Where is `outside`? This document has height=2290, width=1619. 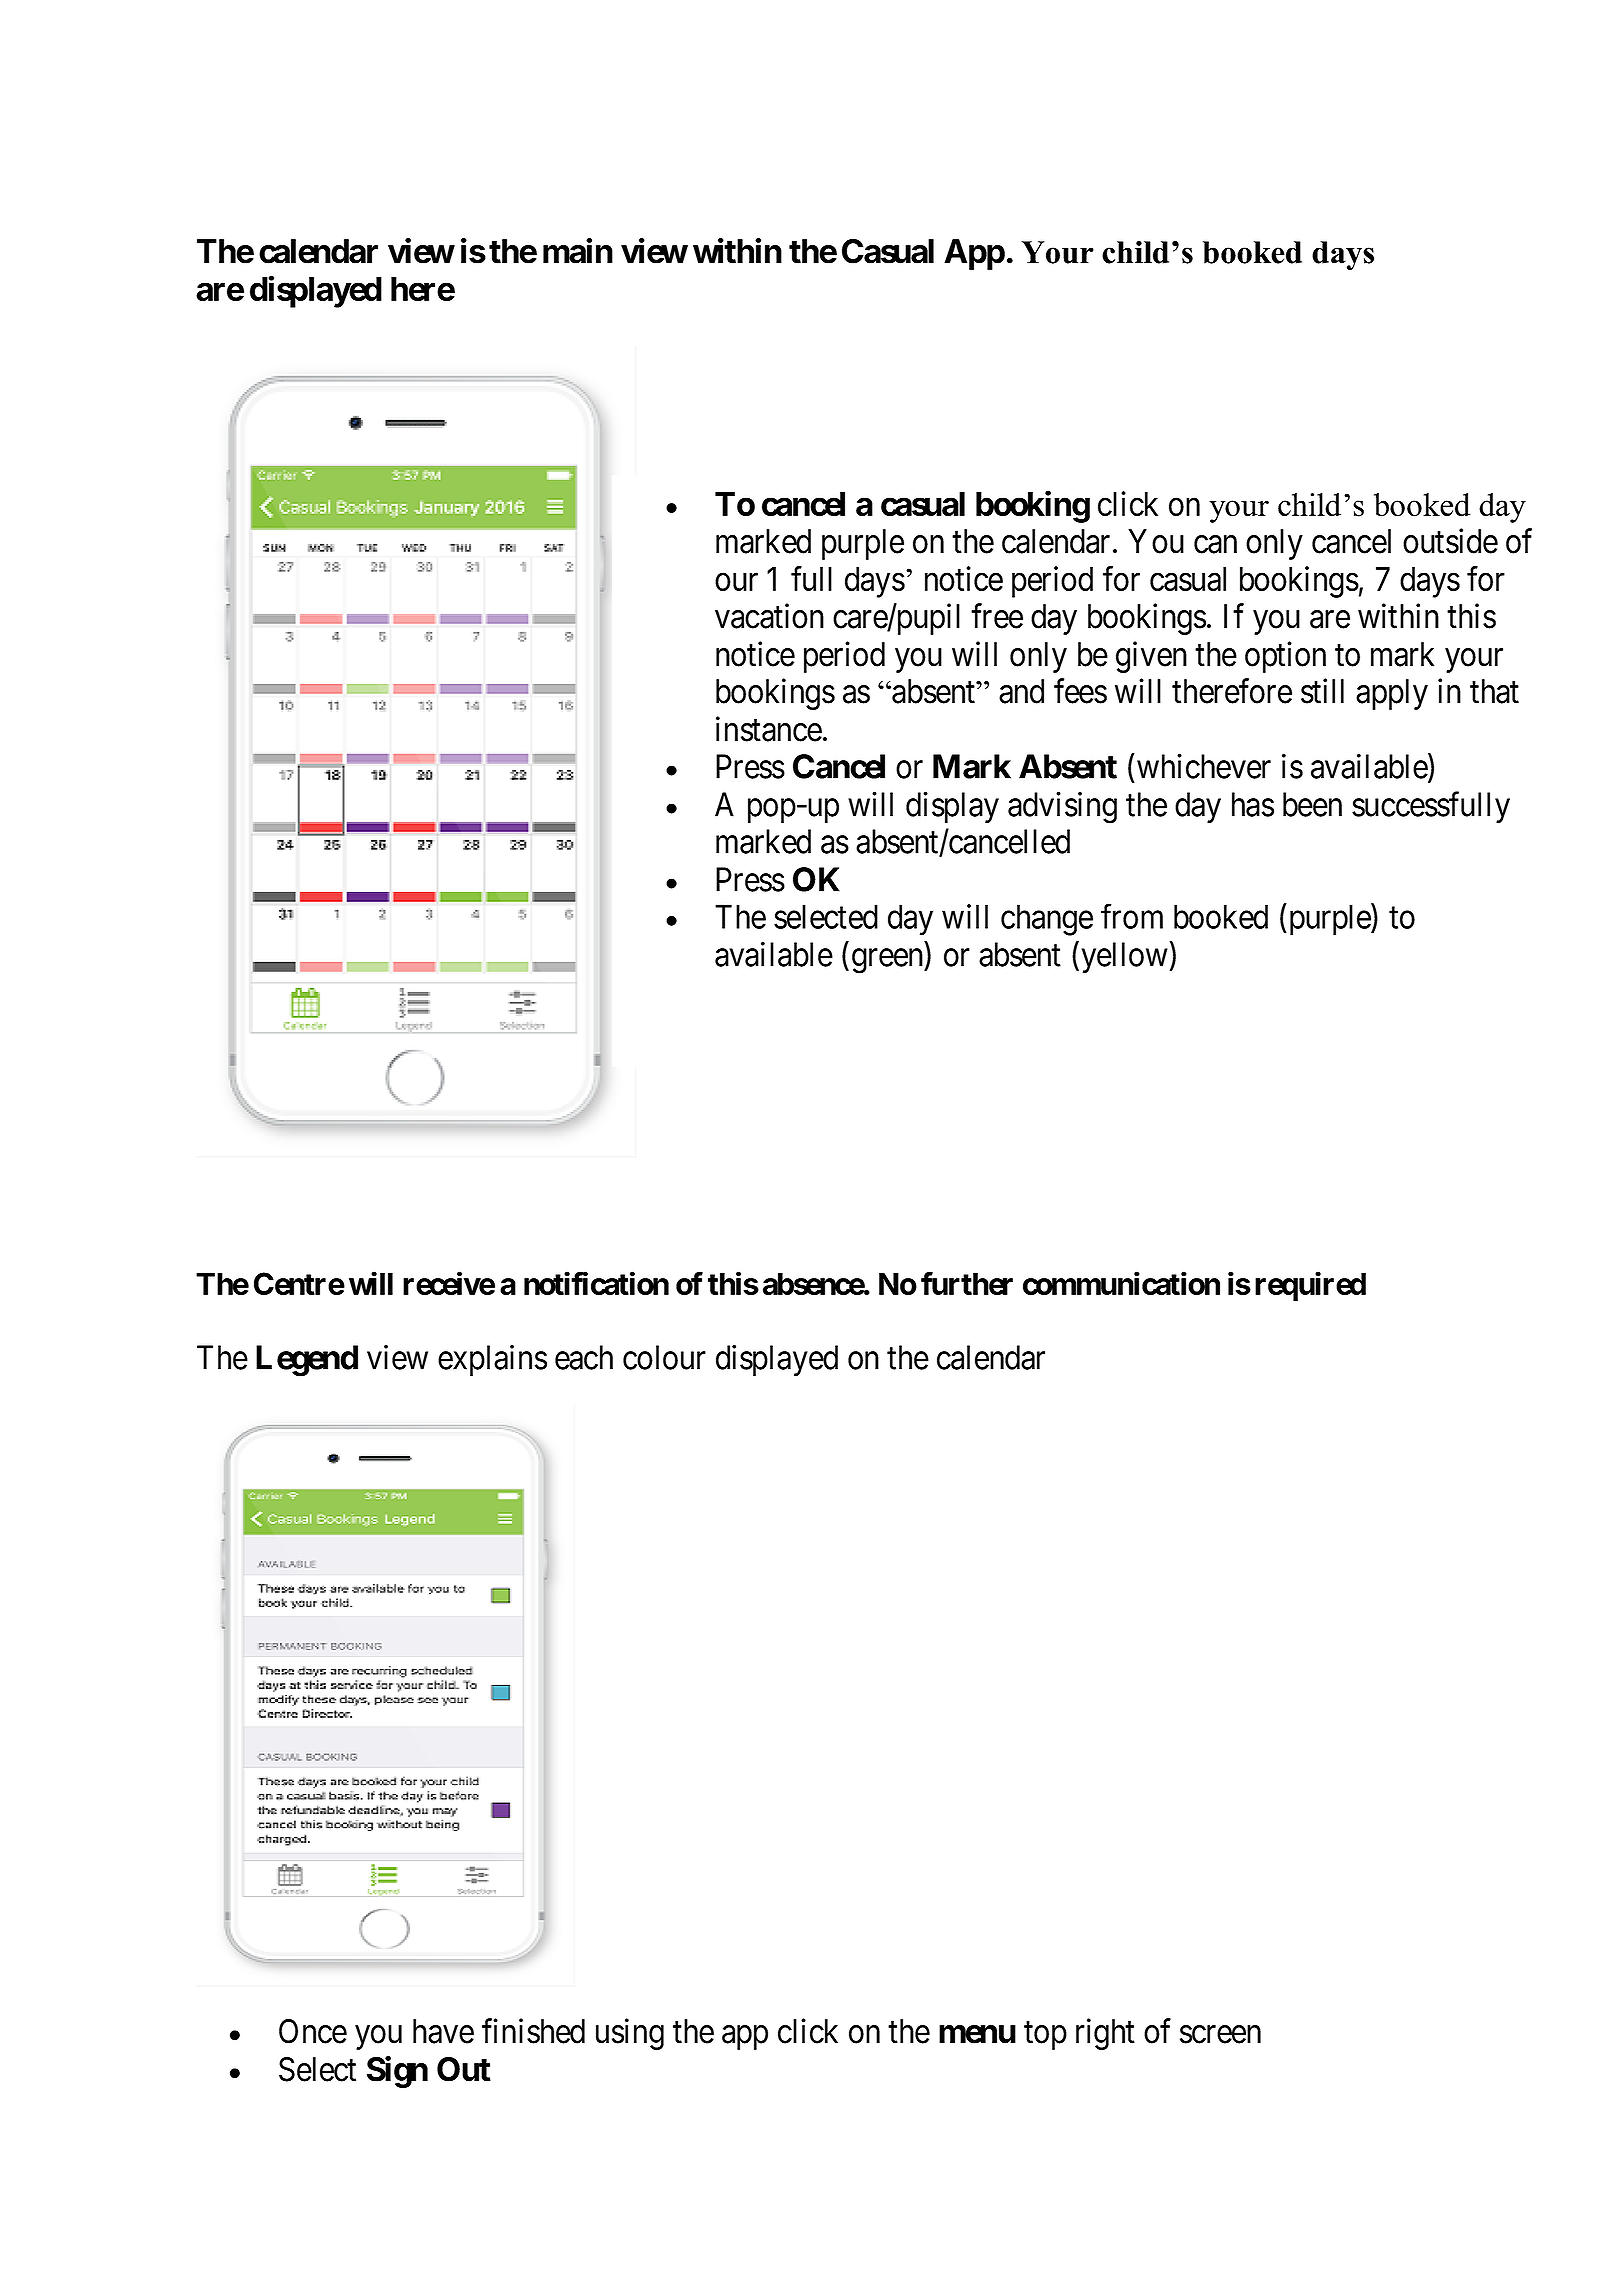
outside is located at coordinates (1450, 541).
